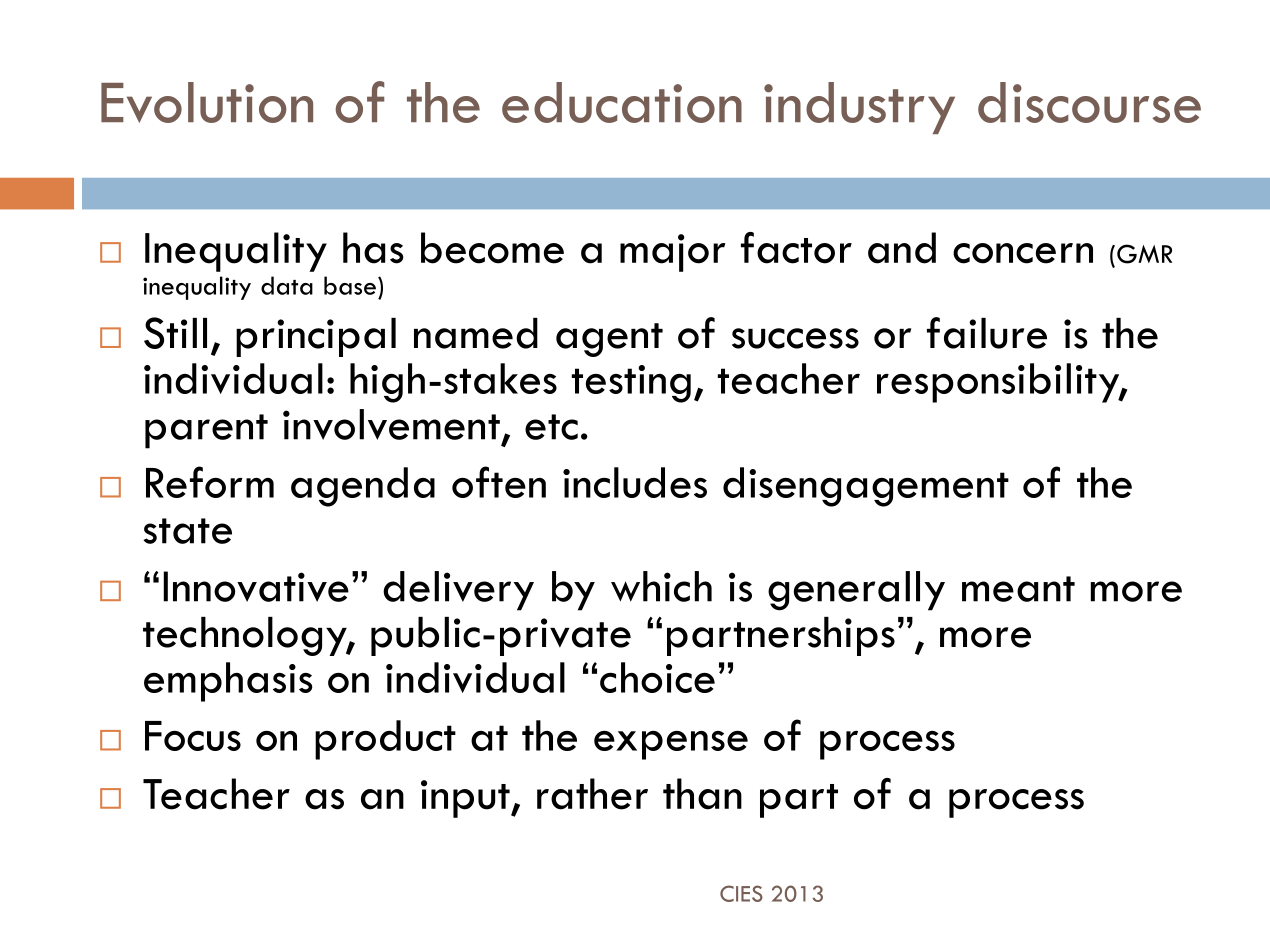 Image resolution: width=1270 pixels, height=952 pixels. Describe the element at coordinates (256, 586) in the image. I see `Innovative` at that location.
